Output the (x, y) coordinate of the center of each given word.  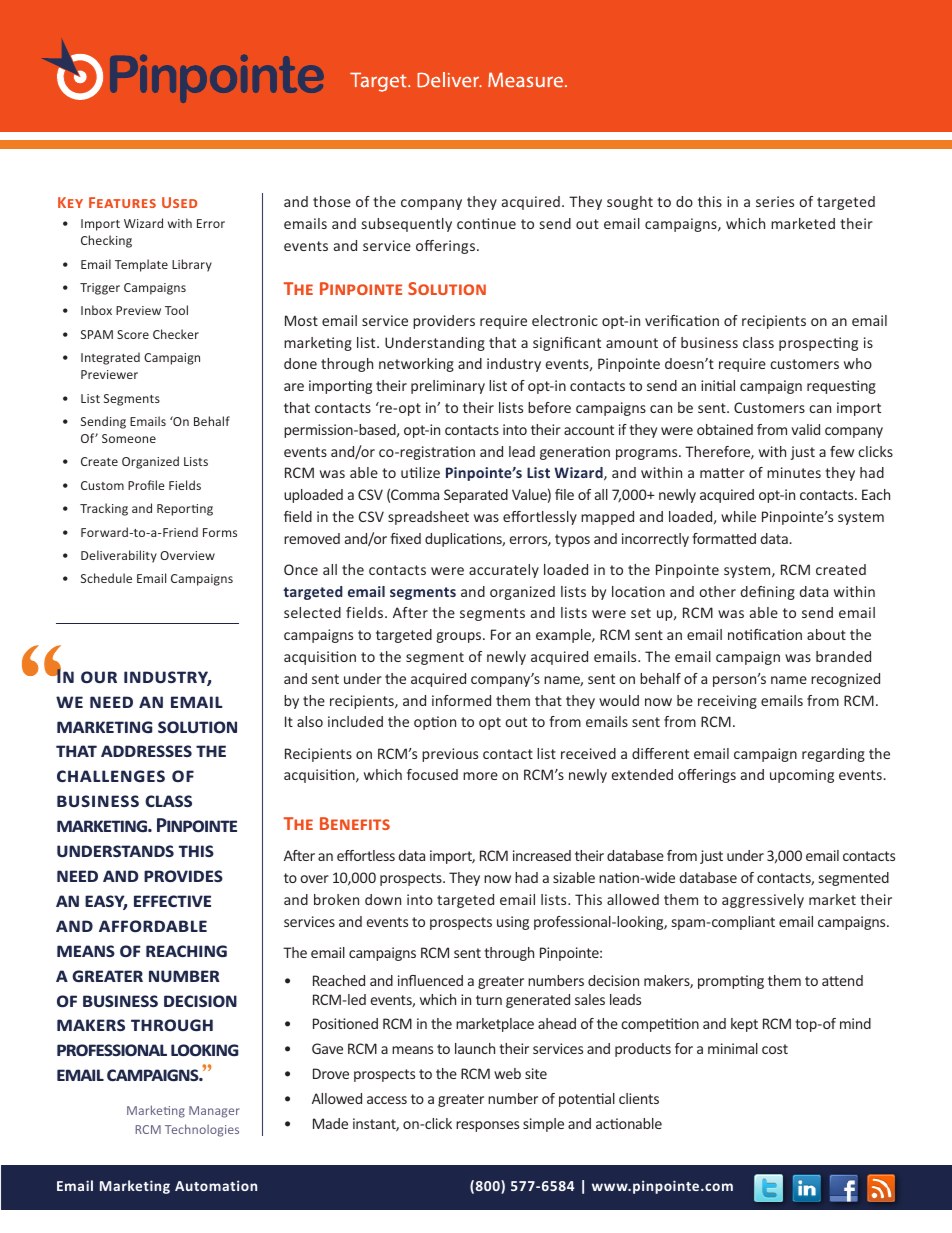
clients (639, 1098)
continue (486, 223)
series (775, 201)
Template (141, 265)
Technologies (202, 1130)
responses (487, 1126)
